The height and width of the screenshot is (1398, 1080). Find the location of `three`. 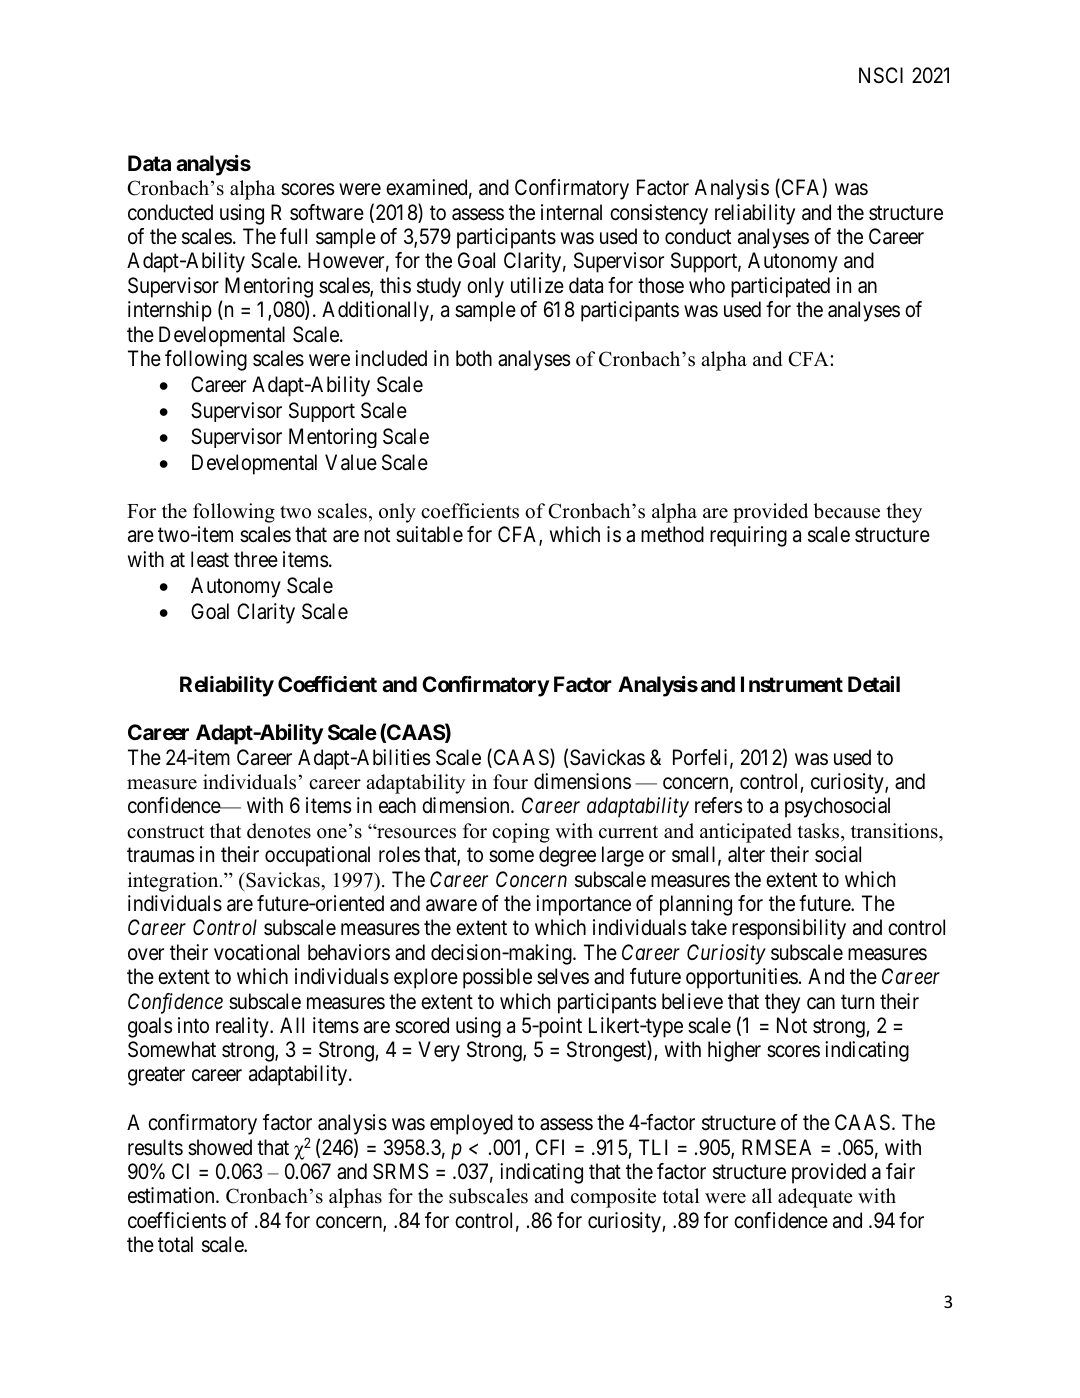

three is located at coordinates (256, 559).
